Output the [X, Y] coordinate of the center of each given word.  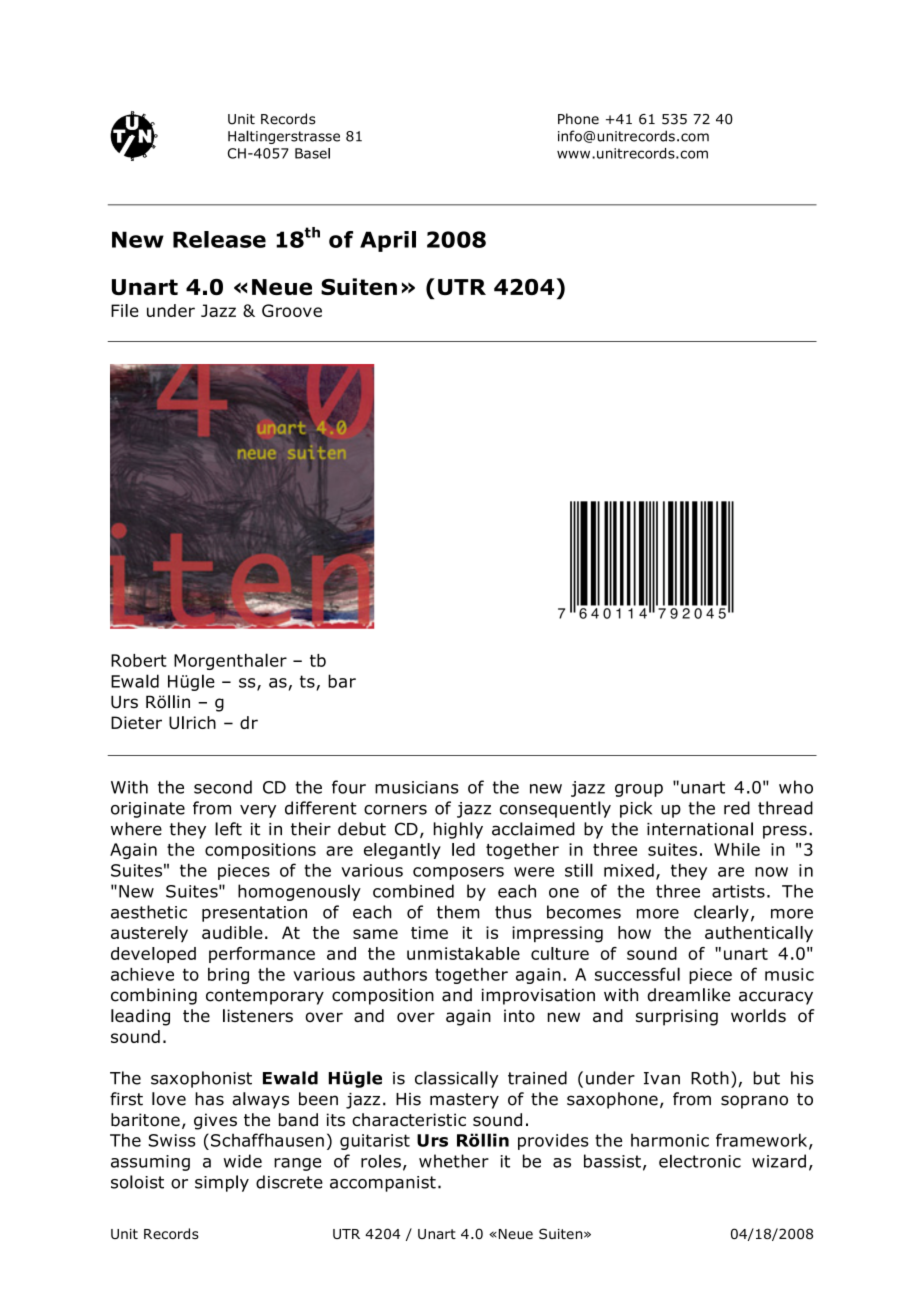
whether [454, 1161]
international [700, 829]
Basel [312, 153]
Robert [139, 660]
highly [458, 830]
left [228, 829]
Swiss [172, 1140]
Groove [292, 310]
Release [219, 239]
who [796, 787]
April [388, 241]
